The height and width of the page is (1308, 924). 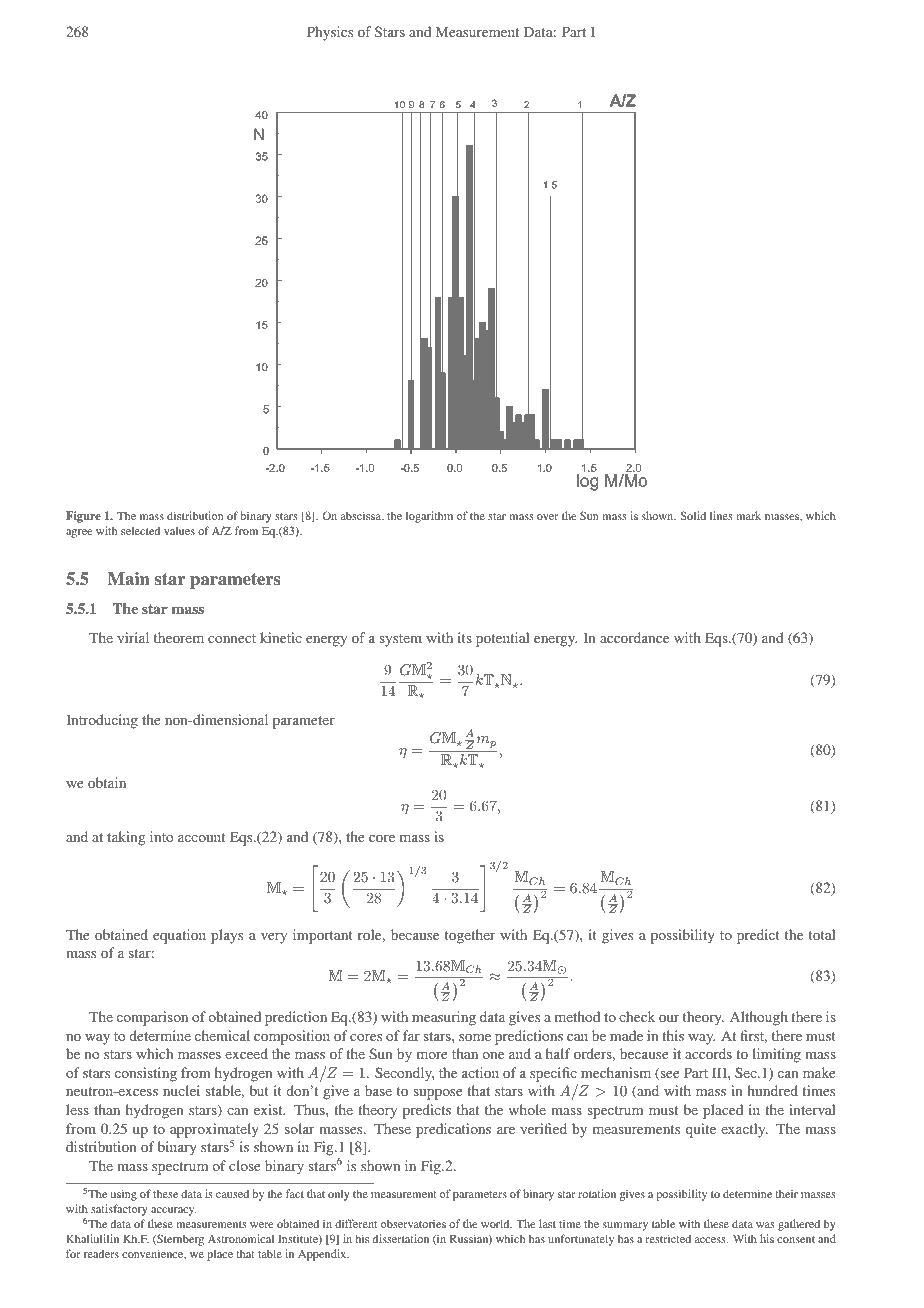 I want to click on access, so click(x=711, y=1240).
